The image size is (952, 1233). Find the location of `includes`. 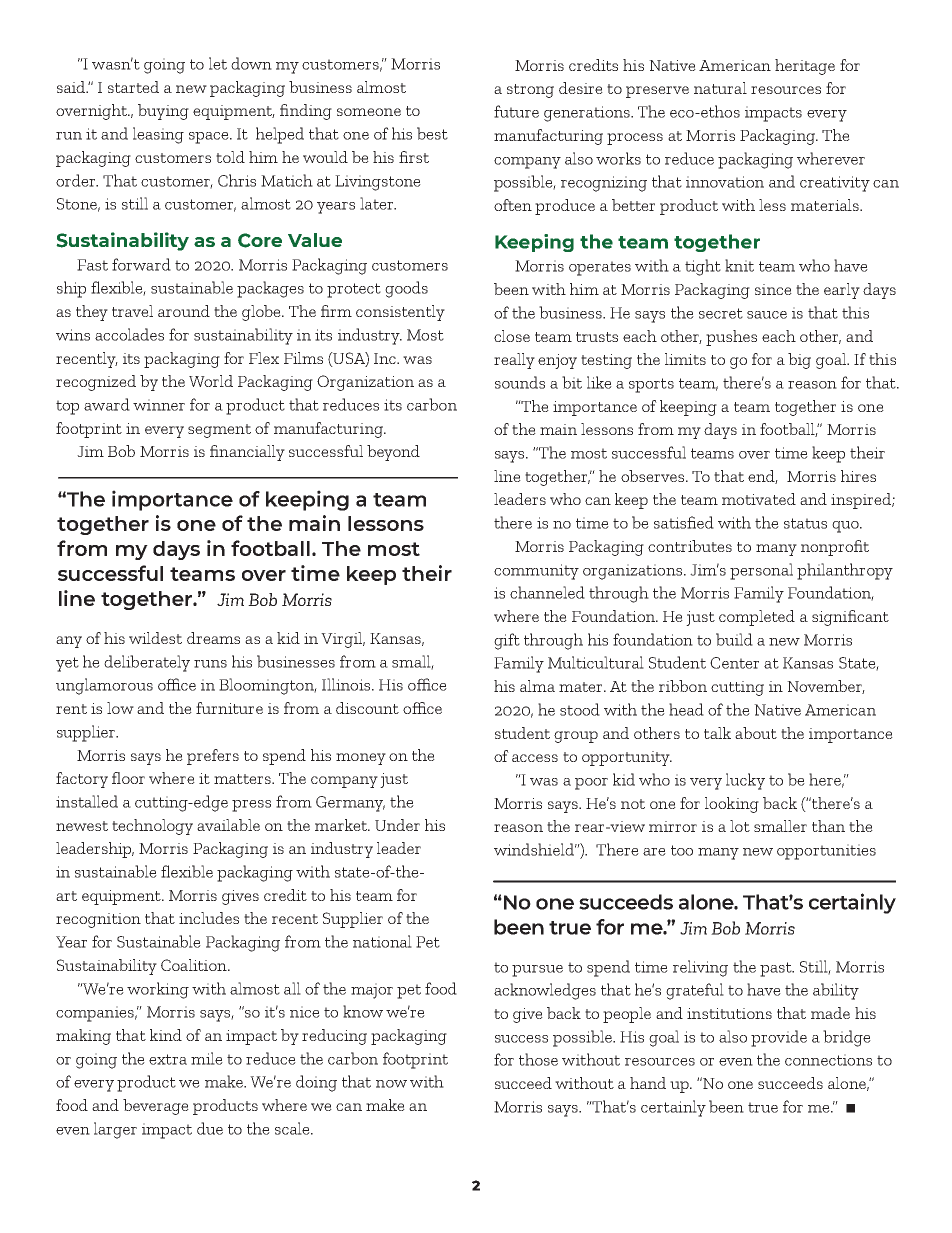

includes is located at coordinates (209, 918).
